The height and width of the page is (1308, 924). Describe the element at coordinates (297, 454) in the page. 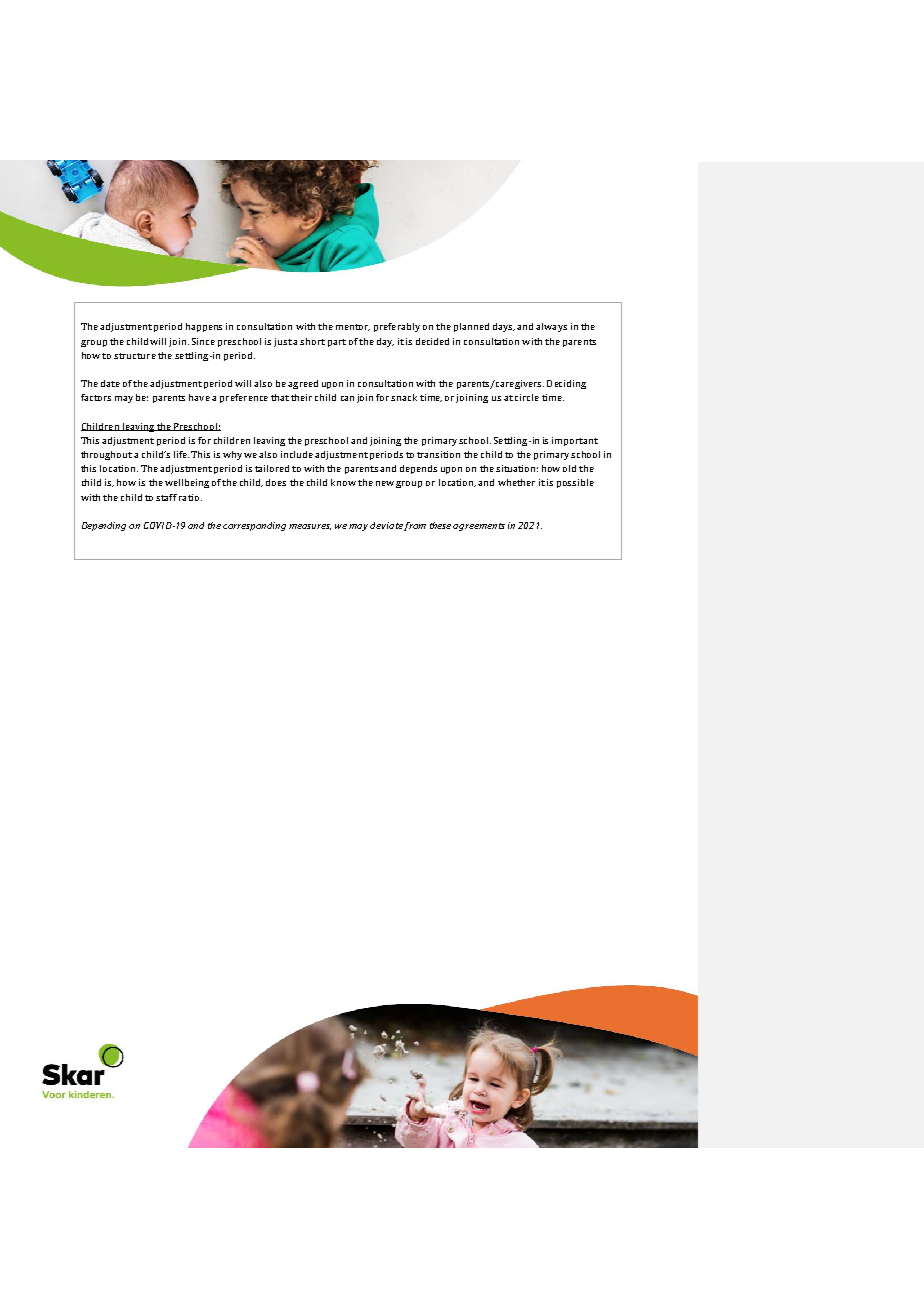

I see `include` at that location.
